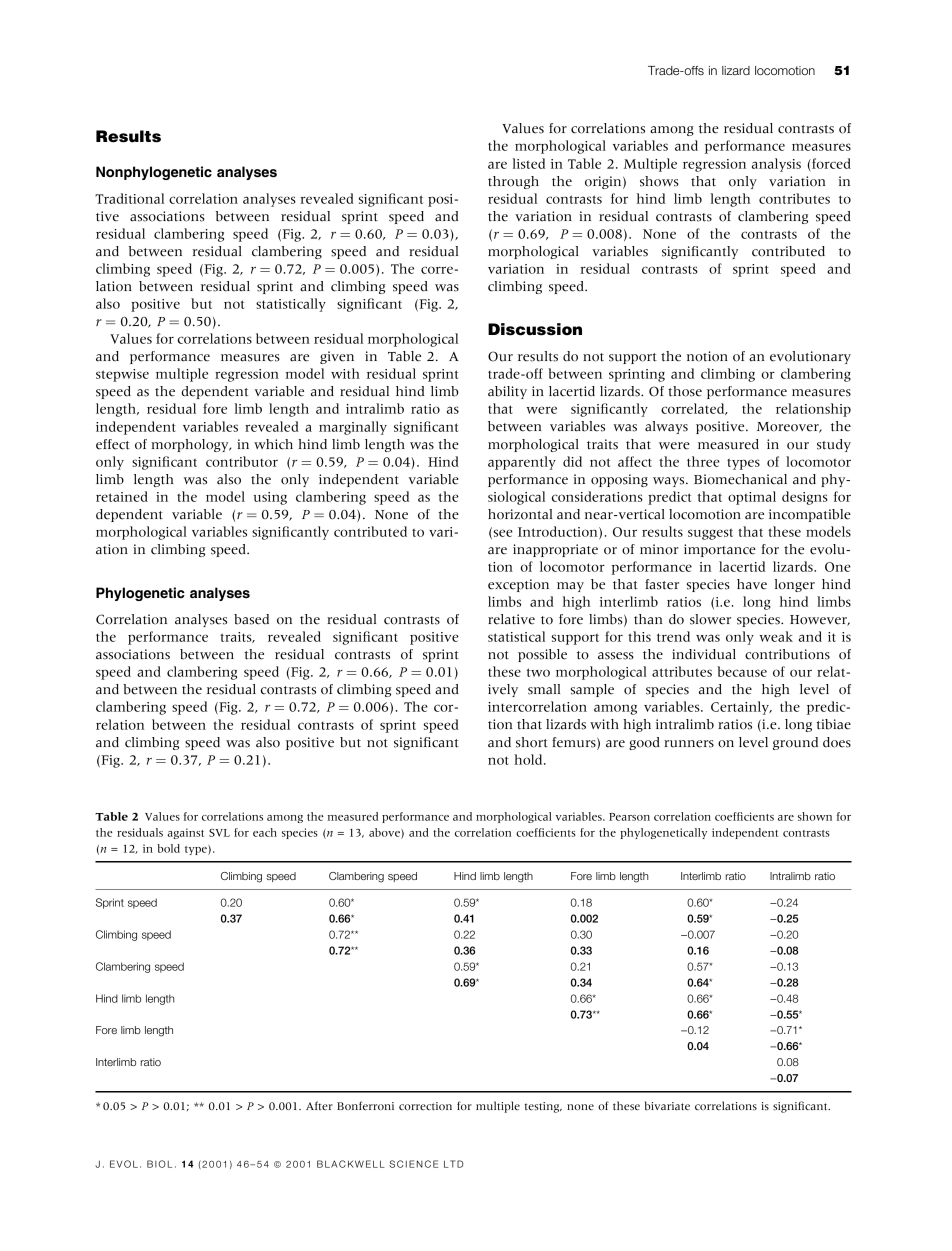 This screenshot has width=952, height=1251. What do you see at coordinates (815, 816) in the screenshot?
I see `shown` at bounding box center [815, 816].
